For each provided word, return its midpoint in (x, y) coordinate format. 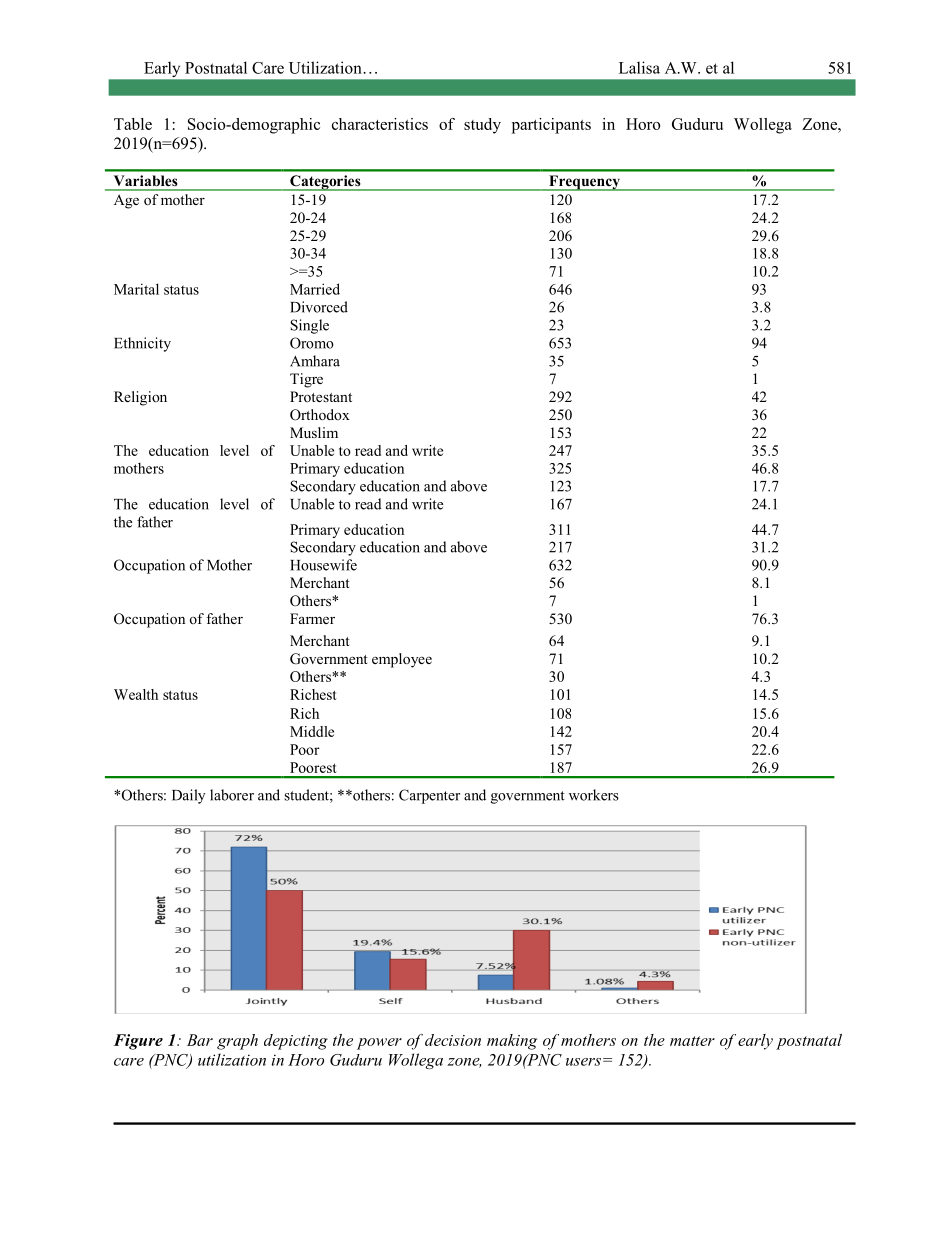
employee (402, 660)
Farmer (312, 618)
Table (133, 124)
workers (594, 795)
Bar (200, 1040)
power (379, 1044)
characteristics (380, 124)
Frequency (584, 183)
